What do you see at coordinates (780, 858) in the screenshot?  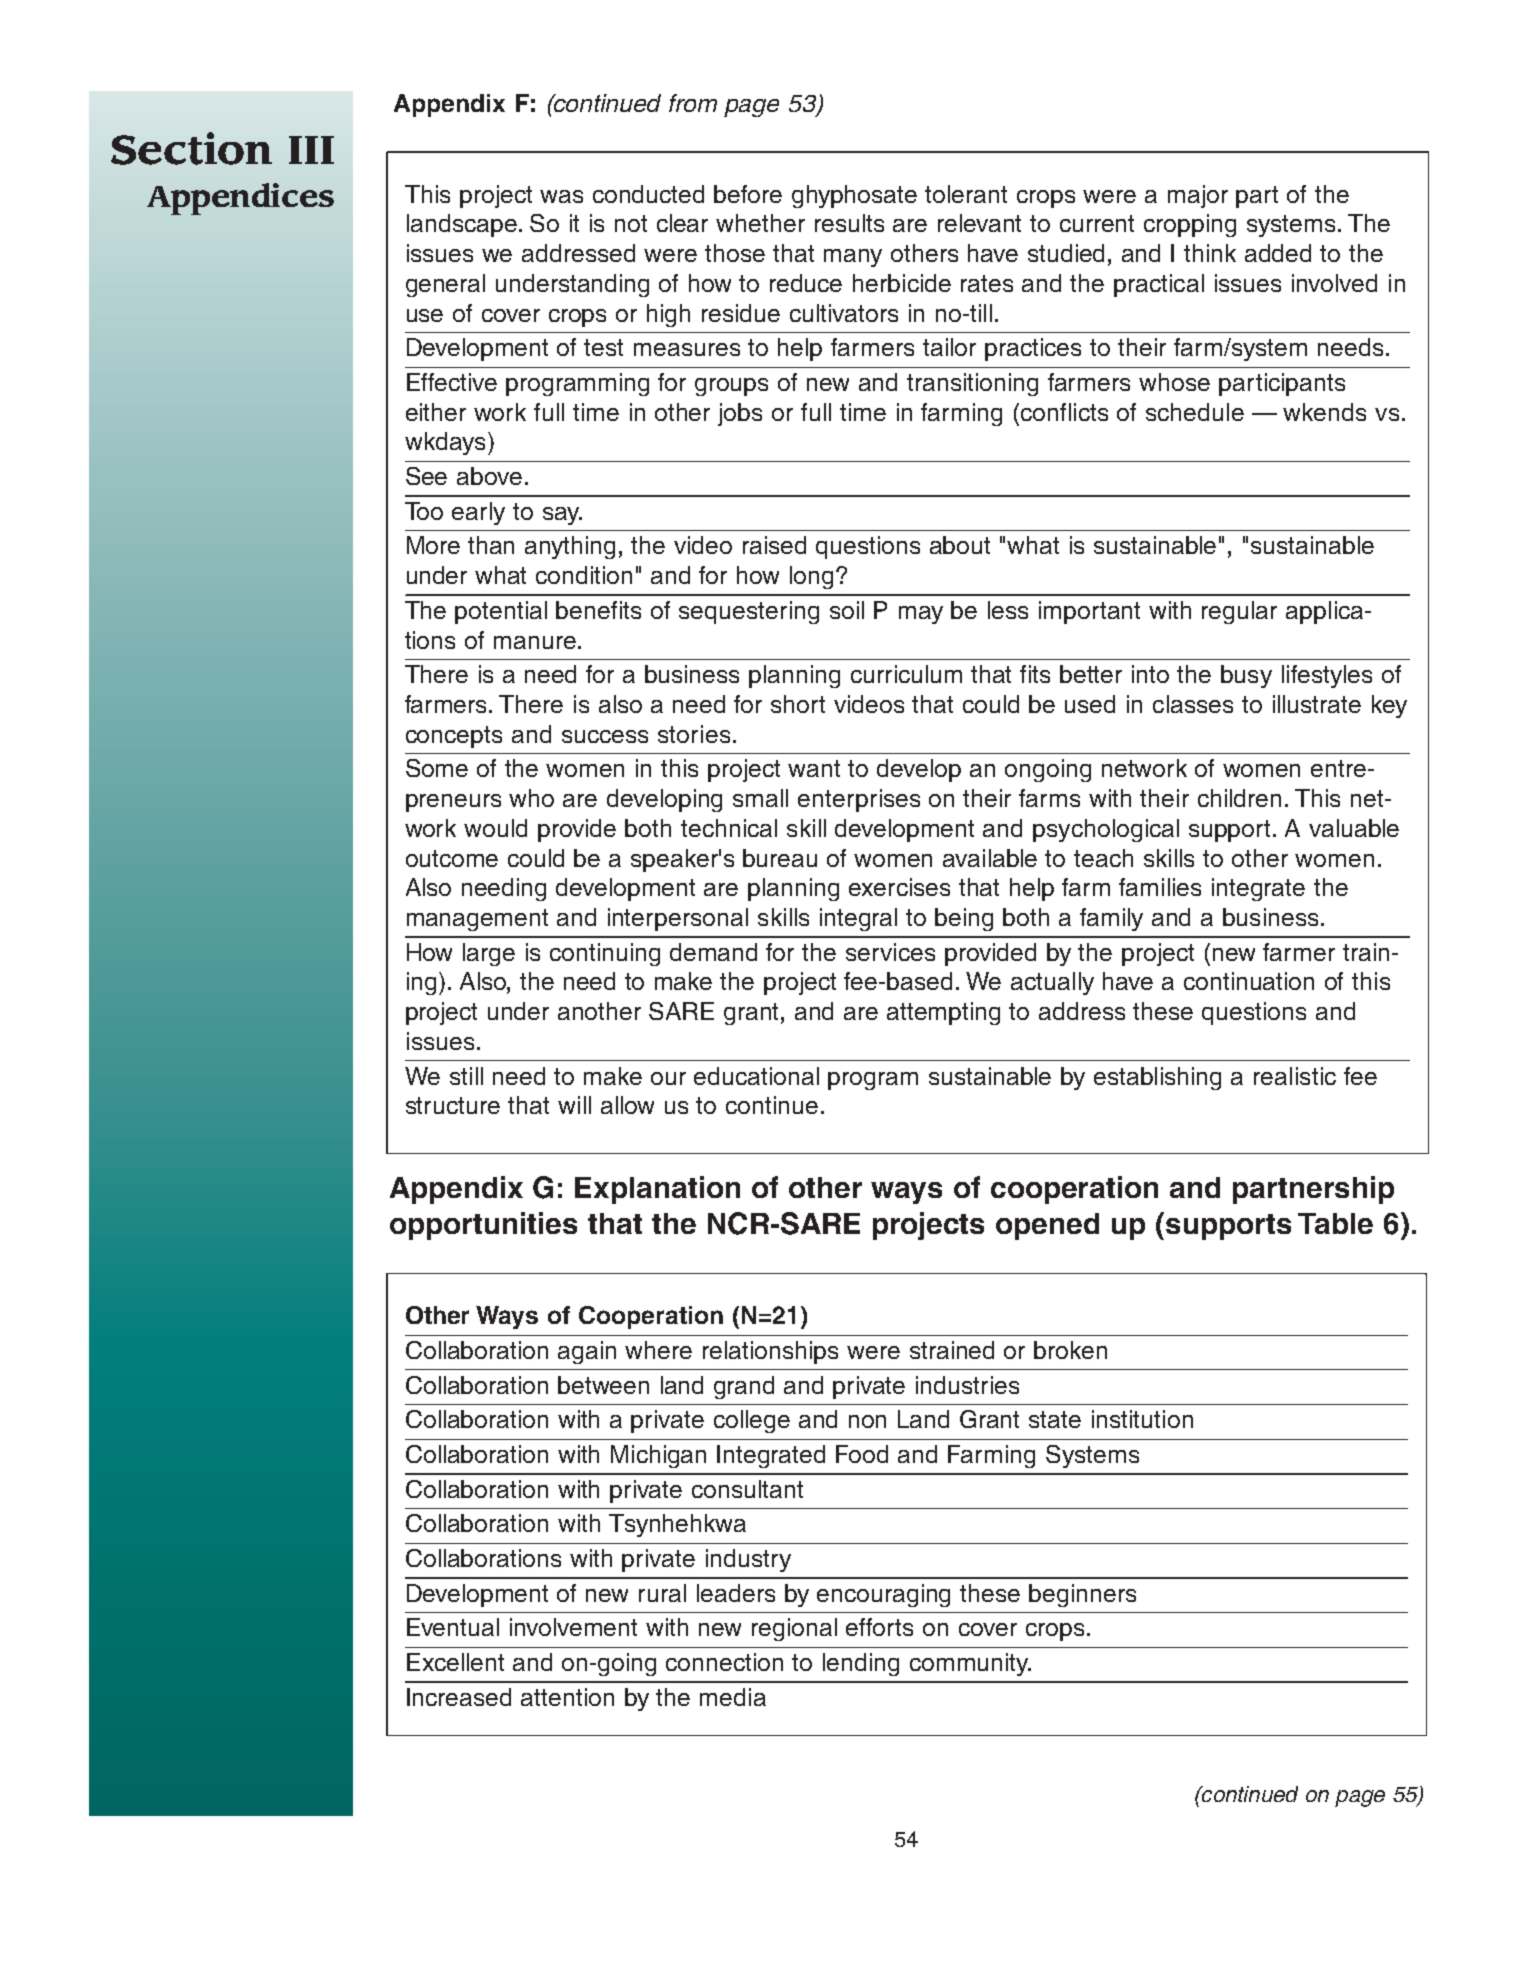 I see `bureau` at bounding box center [780, 858].
